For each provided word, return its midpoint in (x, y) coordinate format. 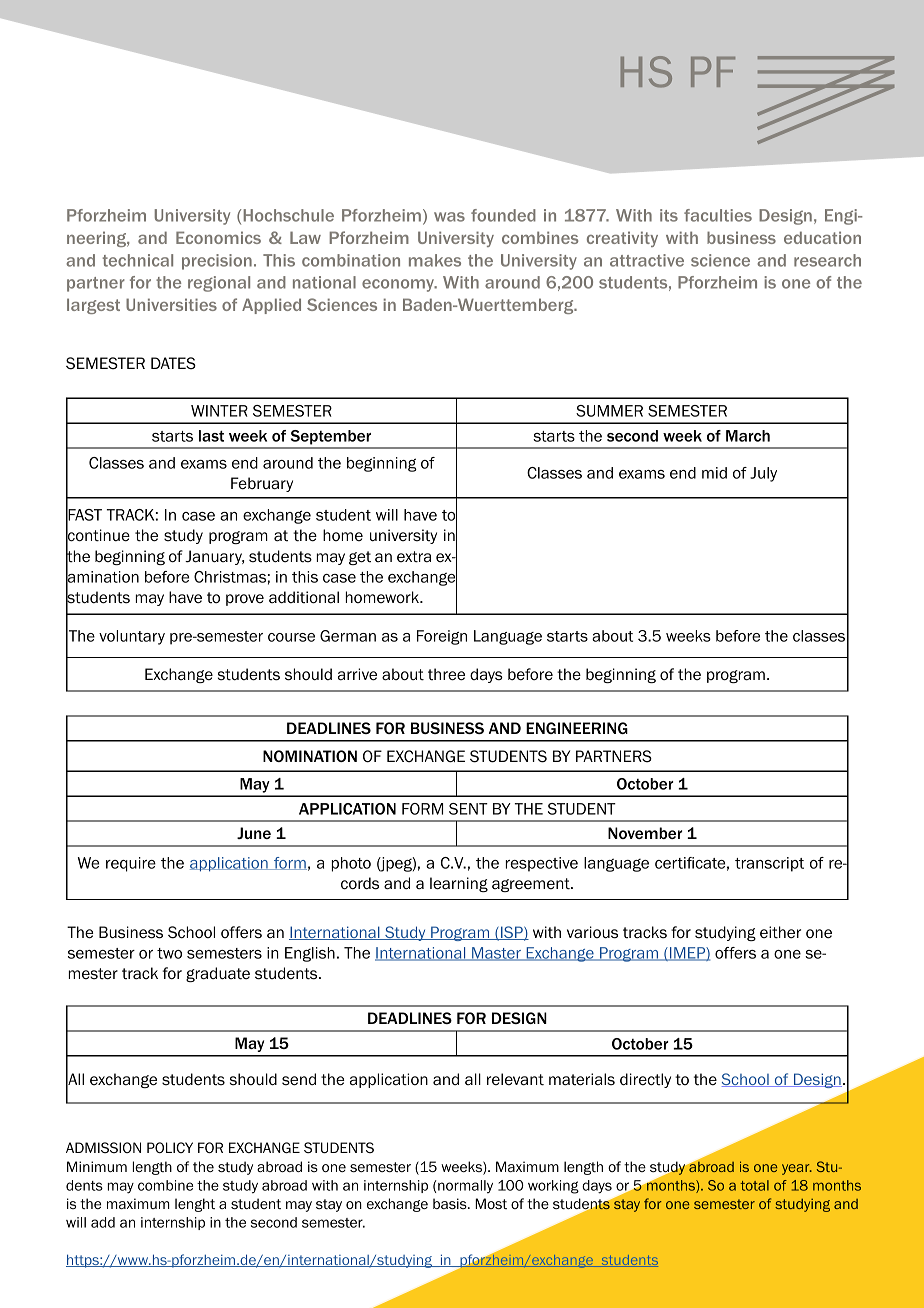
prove (245, 600)
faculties (718, 215)
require (131, 864)
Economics (218, 237)
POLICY (170, 1147)
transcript (769, 864)
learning (459, 884)
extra (414, 557)
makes (435, 260)
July (763, 474)
